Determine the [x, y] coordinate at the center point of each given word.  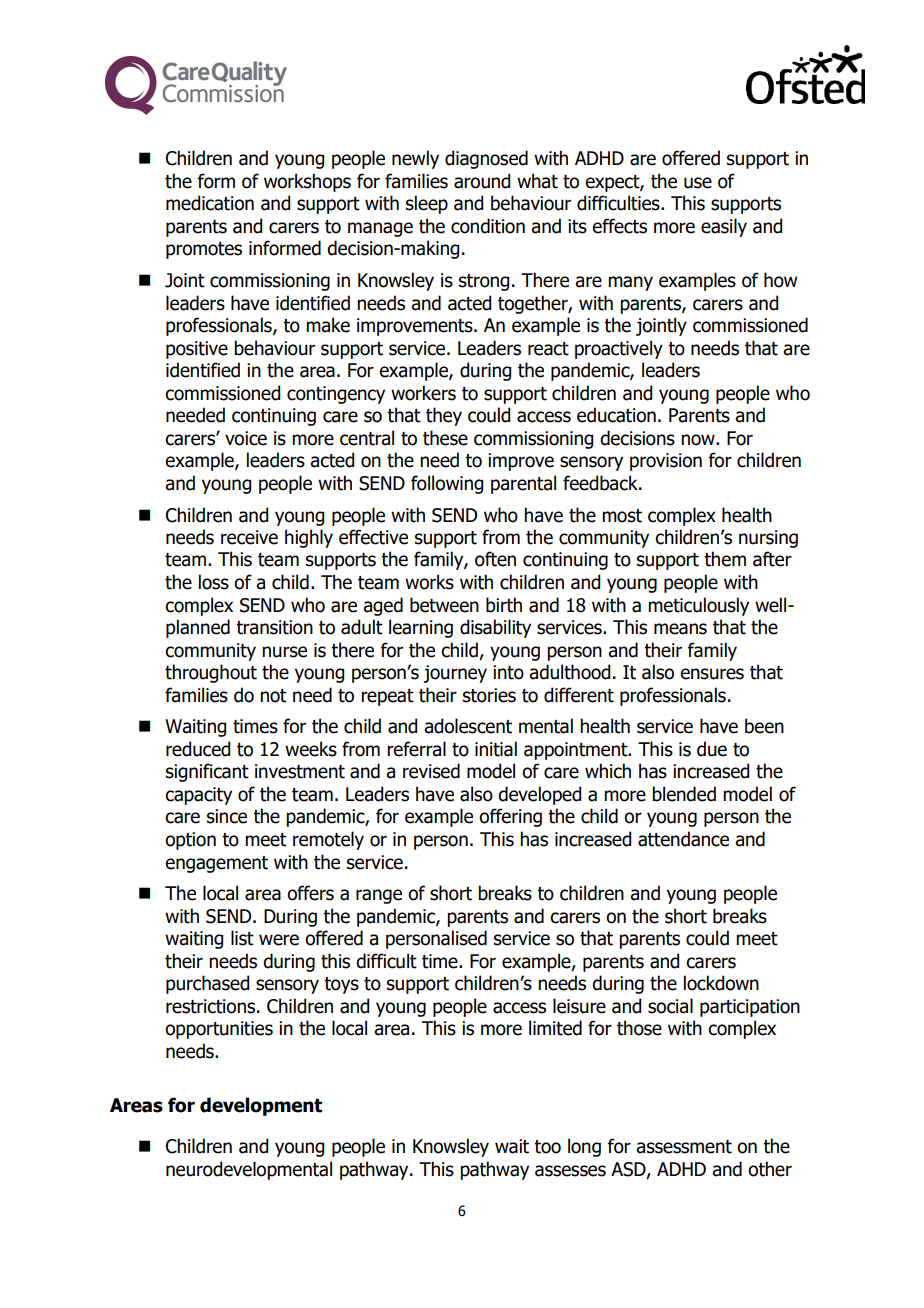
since [227, 816]
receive [249, 537]
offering [510, 817]
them [725, 559]
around [482, 181]
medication [210, 203]
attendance [683, 839]
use [698, 183]
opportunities [219, 1030]
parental [523, 484]
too [547, 1147]
